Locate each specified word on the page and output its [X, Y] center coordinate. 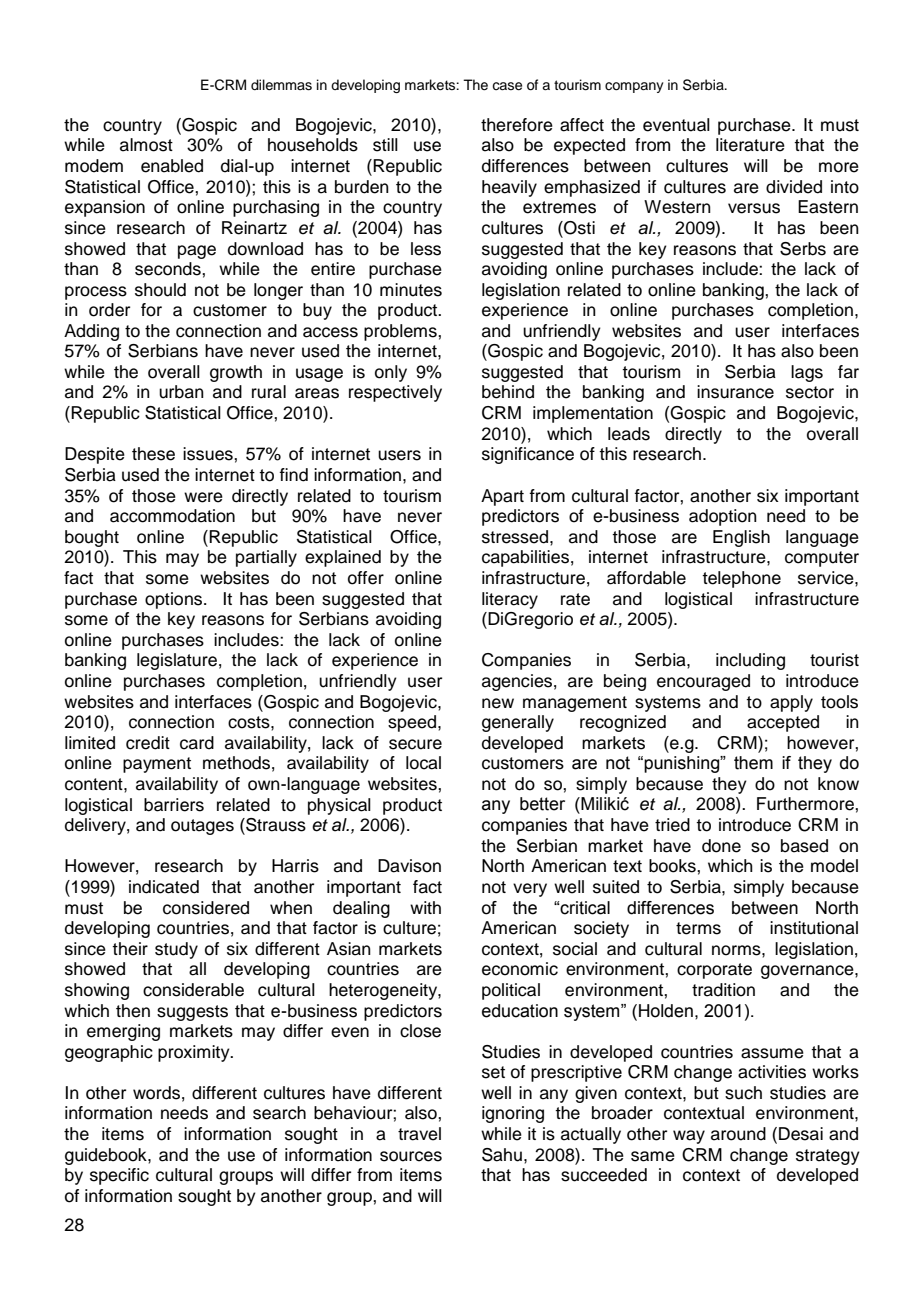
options [175, 600]
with [425, 907]
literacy [510, 600]
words [156, 1093]
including [750, 661]
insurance [735, 392]
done [721, 846]
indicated [164, 887]
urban [181, 392]
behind [508, 392]
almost [146, 145]
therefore [517, 125]
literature [750, 145]
